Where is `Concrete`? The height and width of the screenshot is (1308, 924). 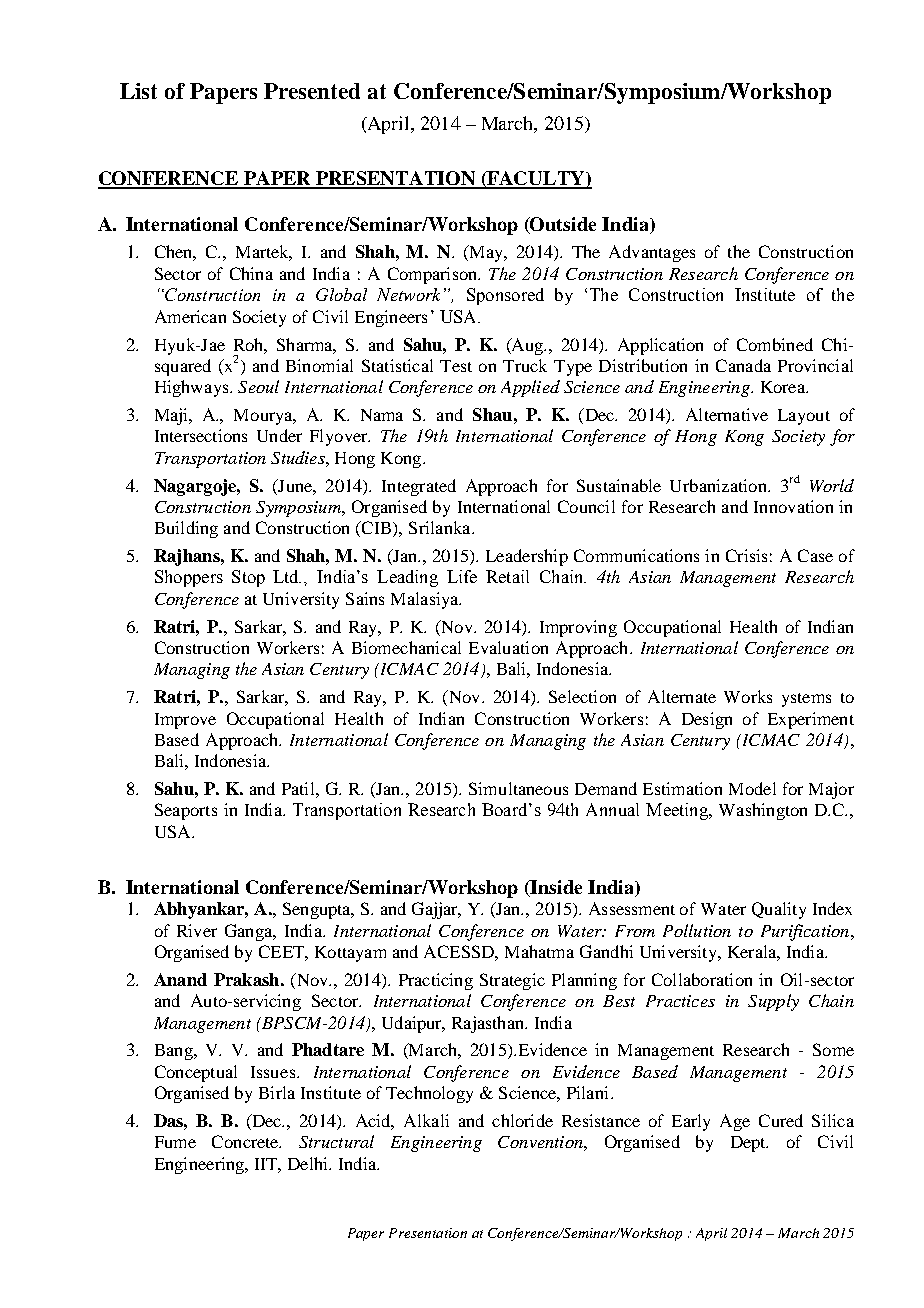
Concrete is located at coordinates (246, 1141).
